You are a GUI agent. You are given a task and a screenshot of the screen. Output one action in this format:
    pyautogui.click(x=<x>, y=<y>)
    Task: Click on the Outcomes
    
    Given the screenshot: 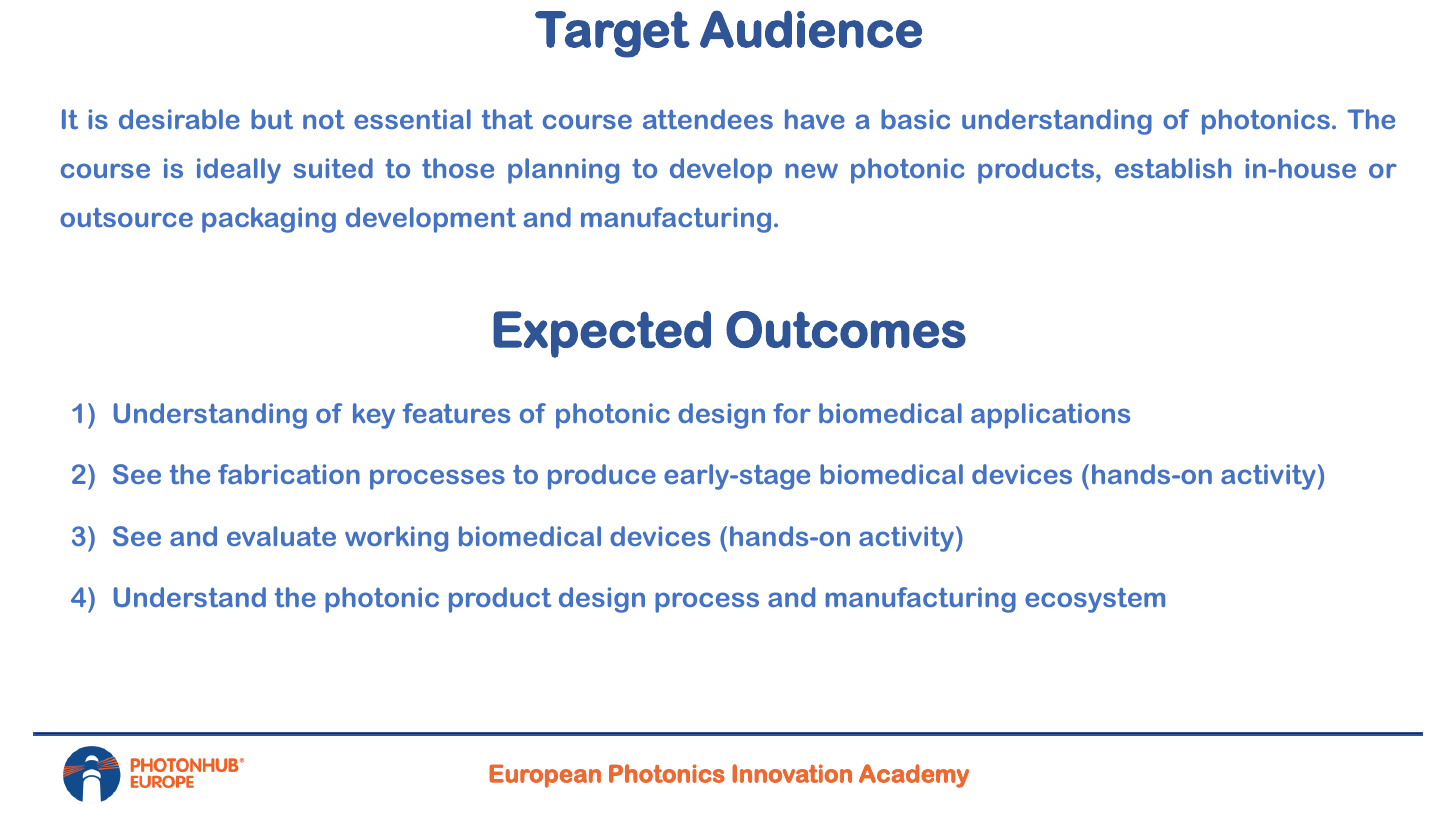 What is the action you would take?
    pyautogui.click(x=846, y=329)
